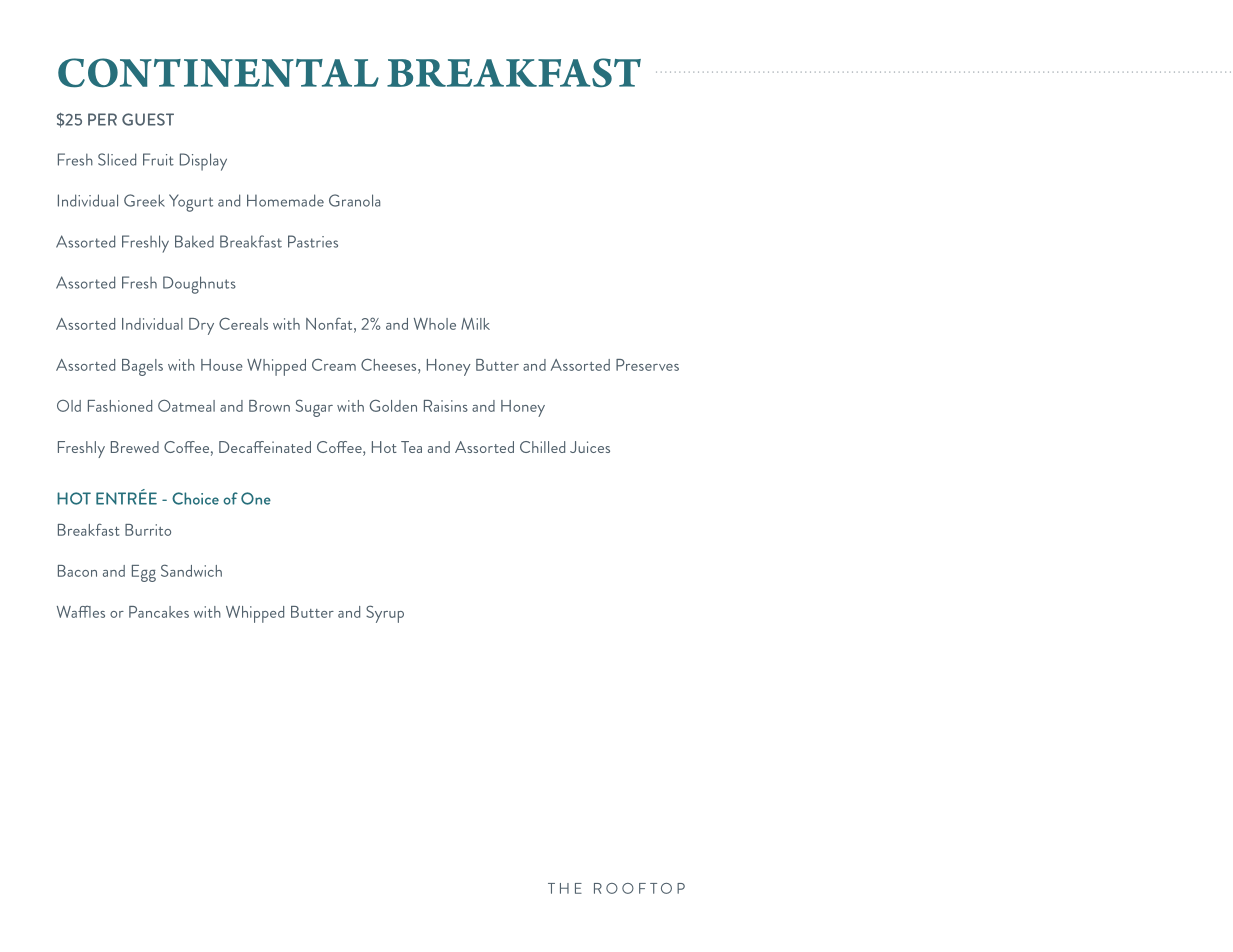 The width and height of the screenshot is (1233, 952). I want to click on Egg, so click(144, 573).
